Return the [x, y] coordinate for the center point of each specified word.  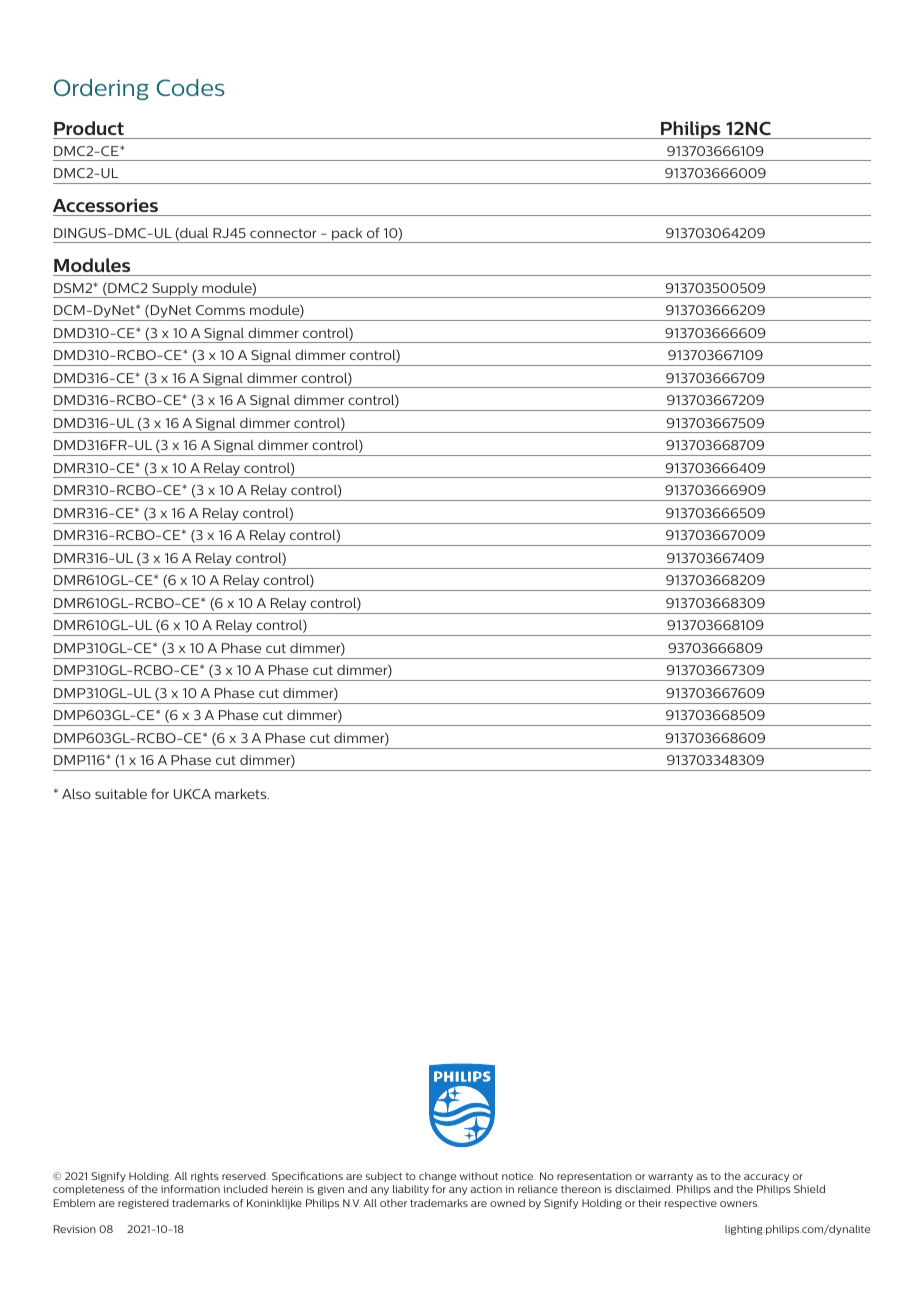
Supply [175, 290]
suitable [121, 794]
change [437, 1177]
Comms [220, 310]
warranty [670, 1177]
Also [76, 793]
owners [739, 1204]
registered [143, 1204]
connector [283, 233]
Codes [191, 87]
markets [242, 793]
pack [347, 235]
